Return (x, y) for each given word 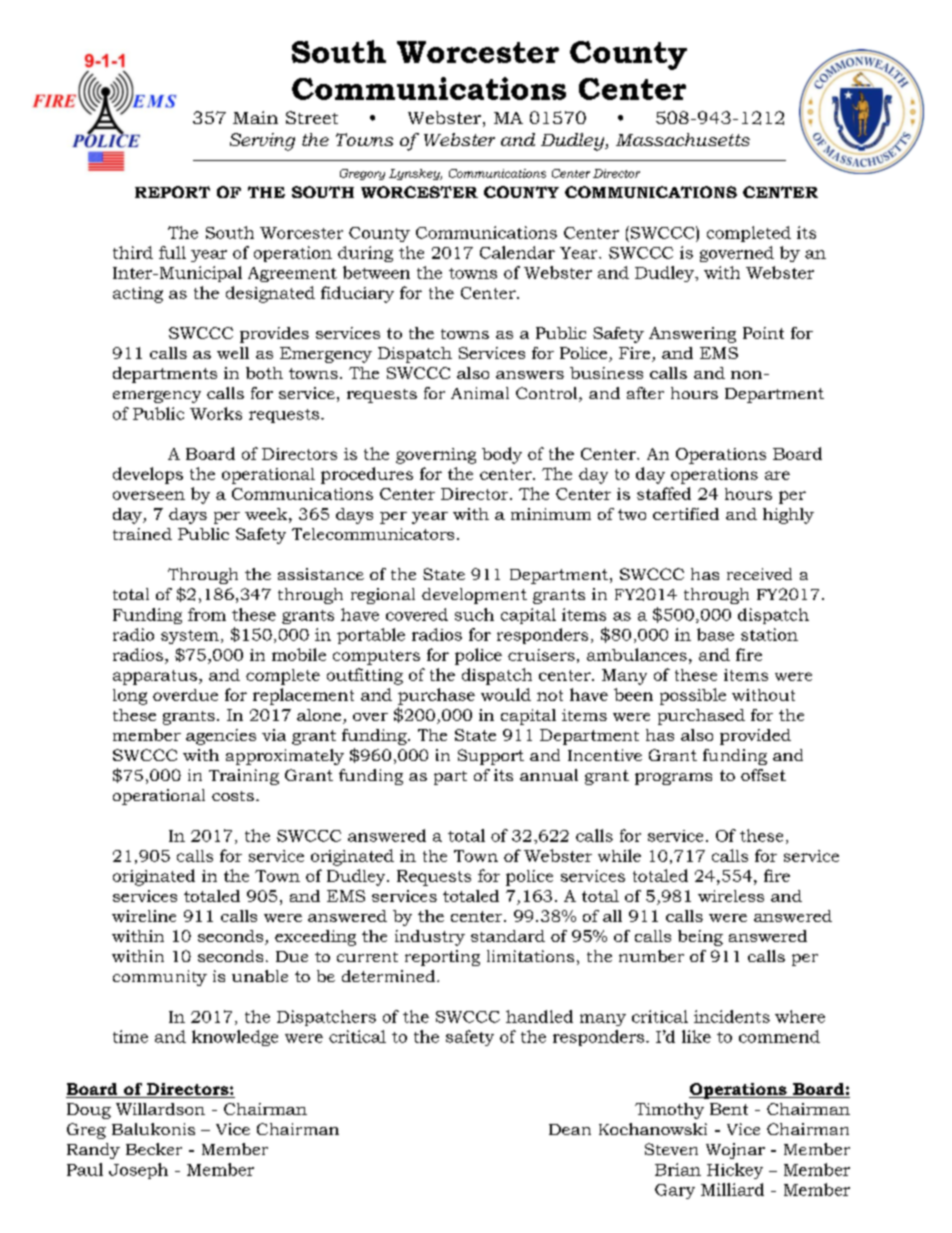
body (502, 455)
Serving (262, 142)
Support (491, 757)
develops (148, 475)
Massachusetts (683, 139)
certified (686, 514)
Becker (154, 1149)
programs (673, 779)
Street (312, 117)
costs (233, 796)
